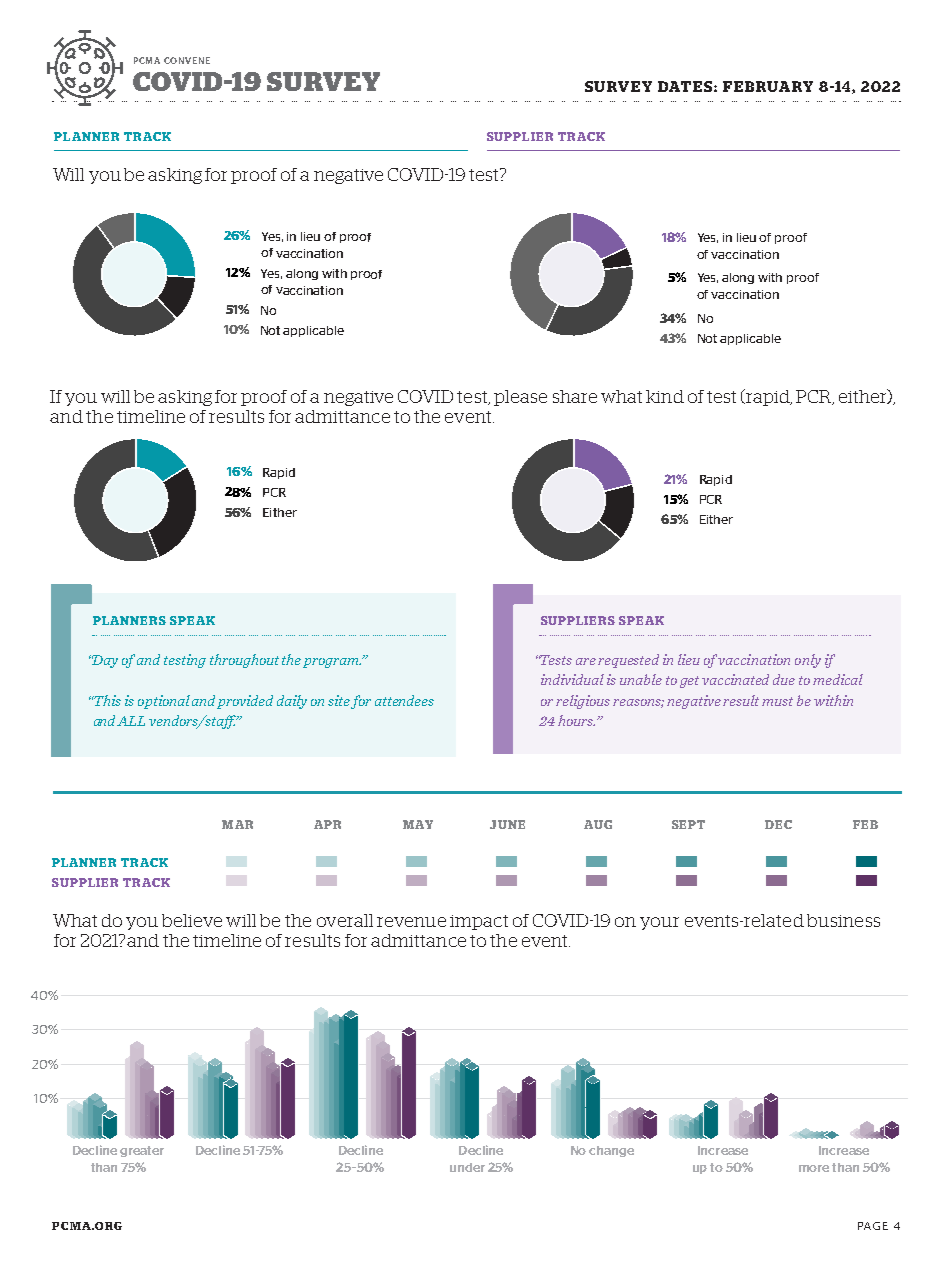 The image size is (952, 1270). I want to click on please, so click(520, 398).
